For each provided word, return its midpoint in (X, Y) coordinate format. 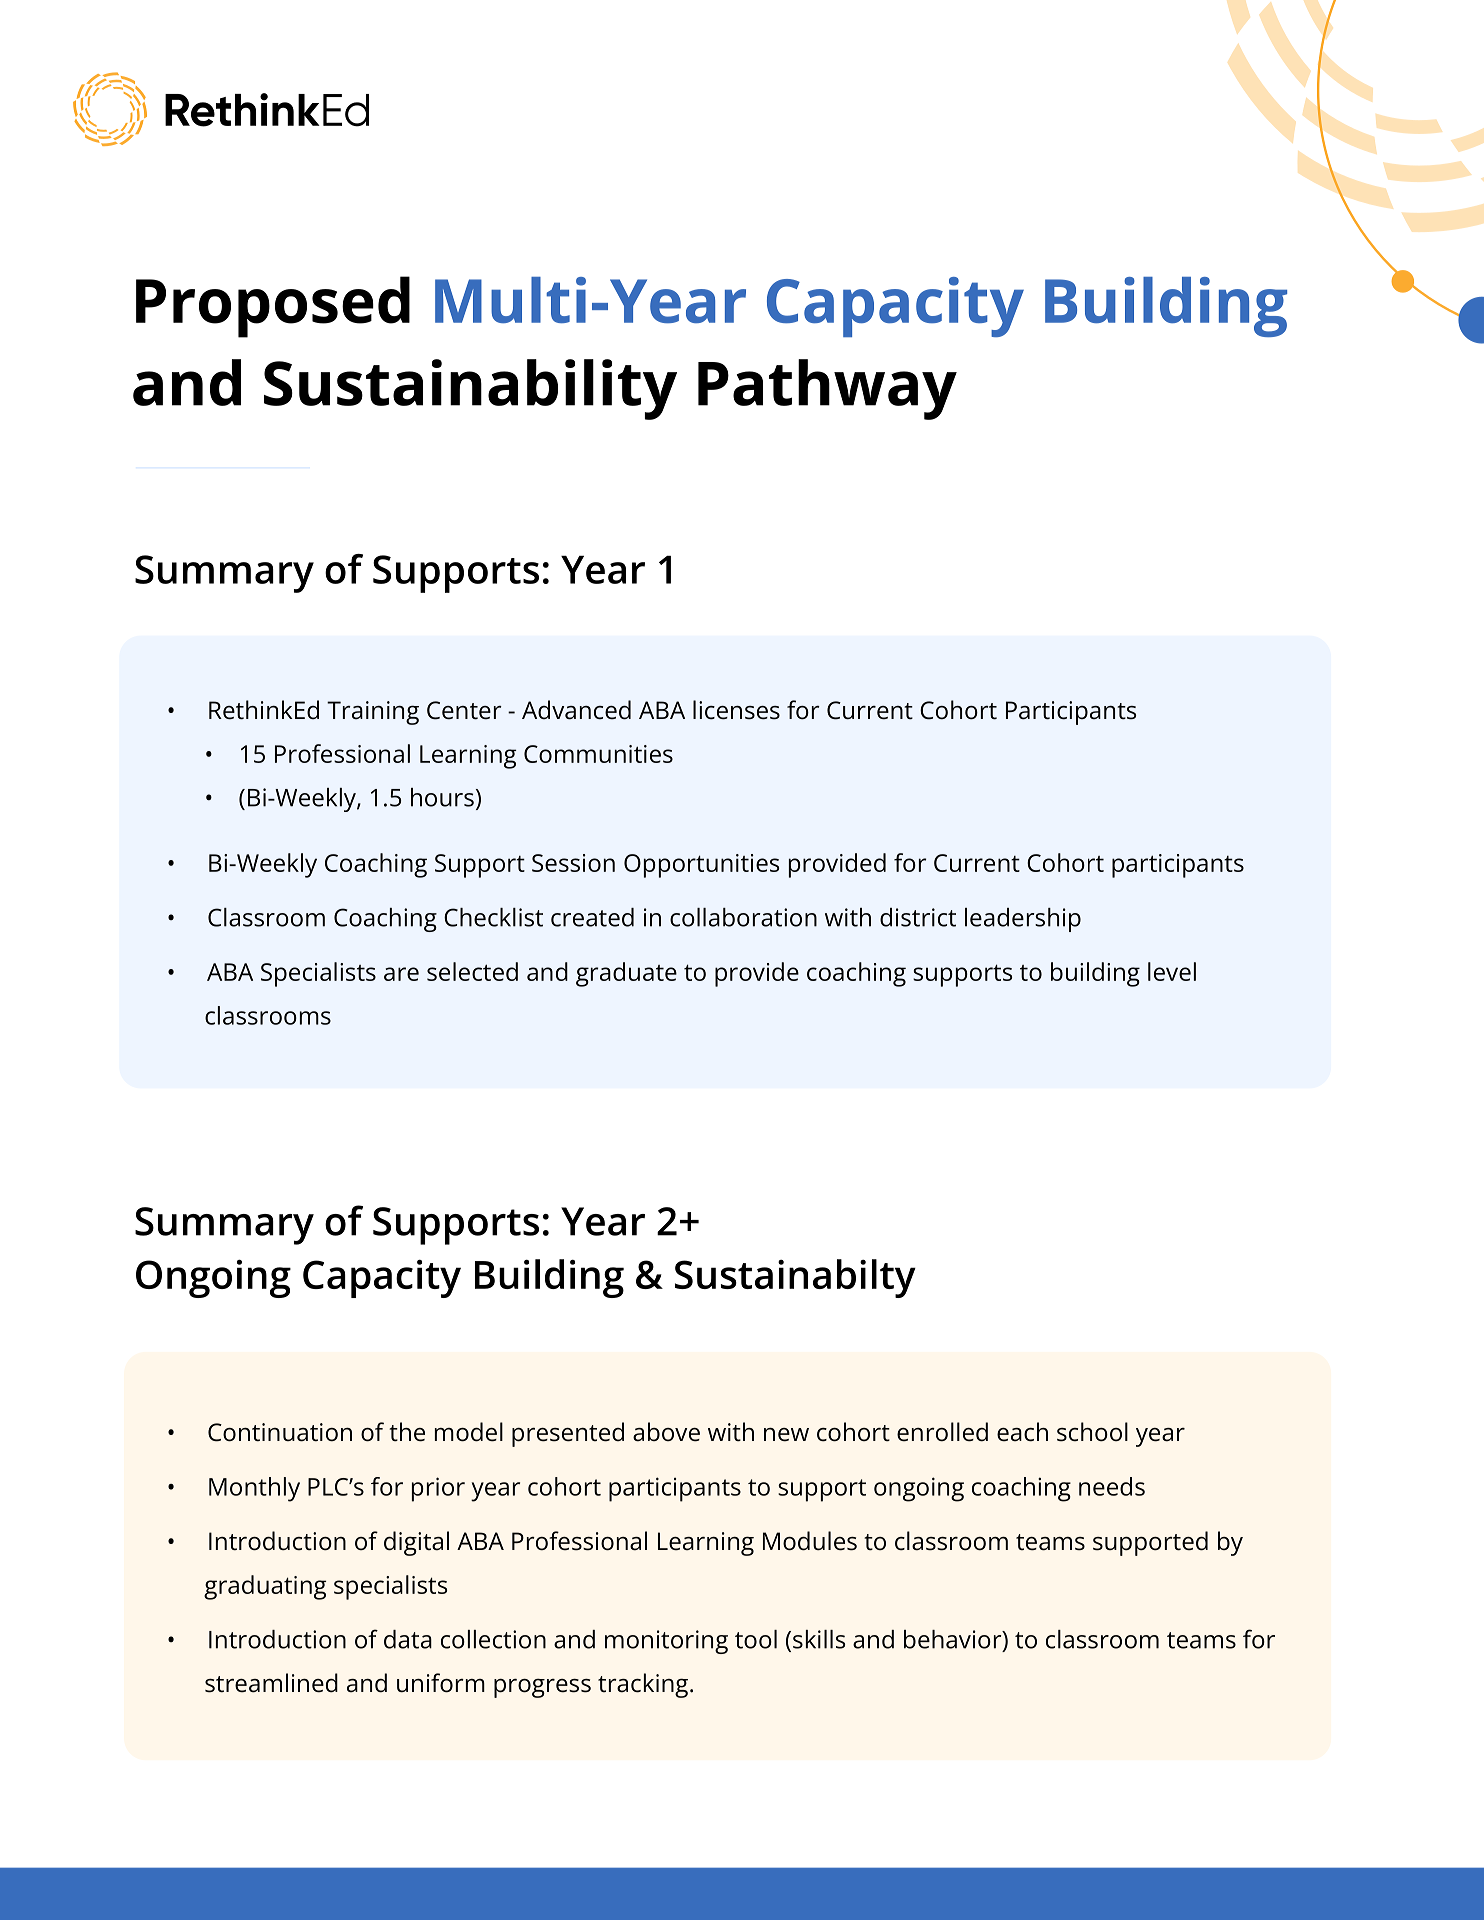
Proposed (273, 307)
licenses (736, 710)
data (408, 1639)
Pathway (827, 389)
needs (1112, 1486)
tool (756, 1639)
